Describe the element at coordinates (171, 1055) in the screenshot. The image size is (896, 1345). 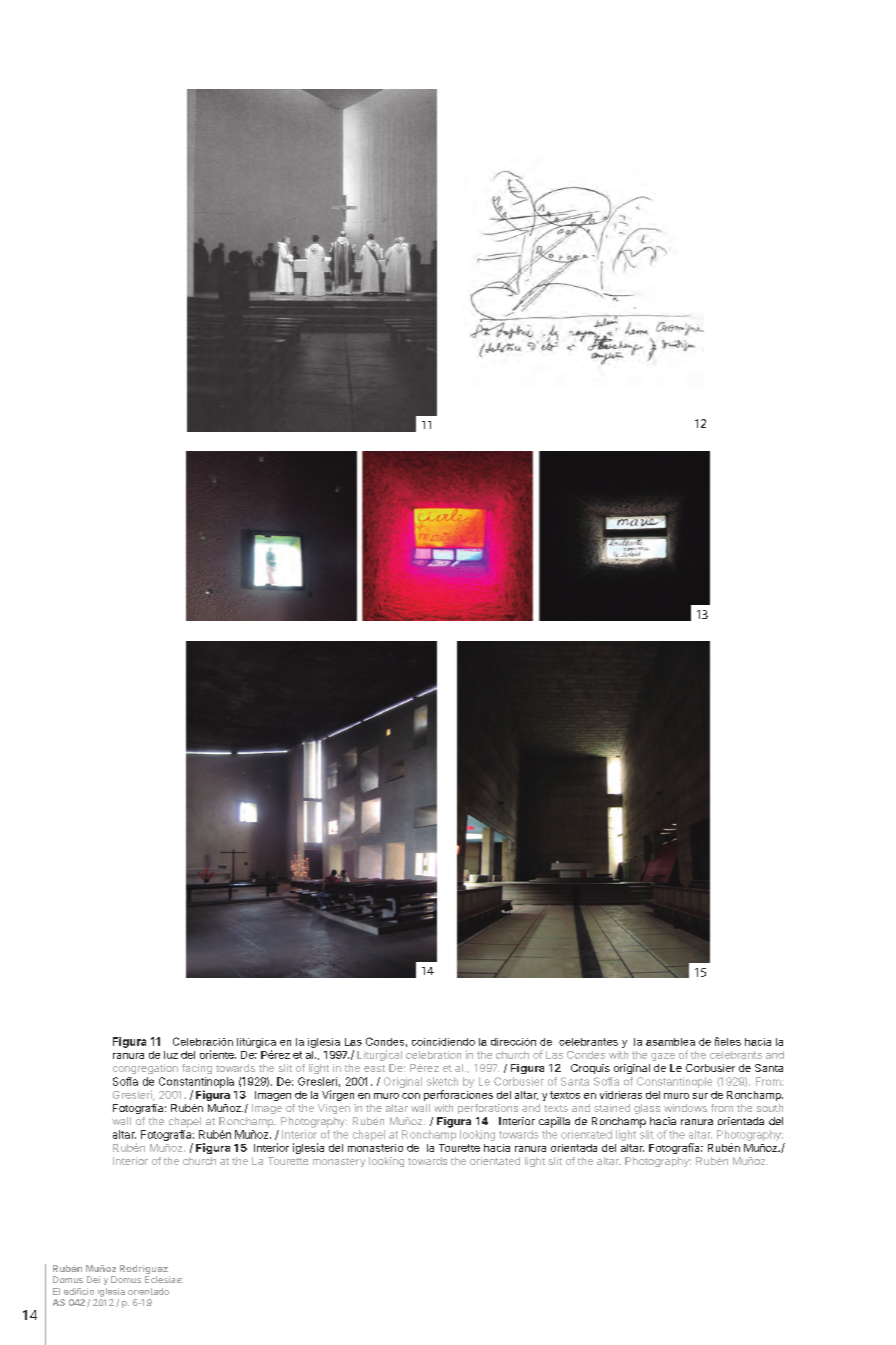
I see `luz` at that location.
